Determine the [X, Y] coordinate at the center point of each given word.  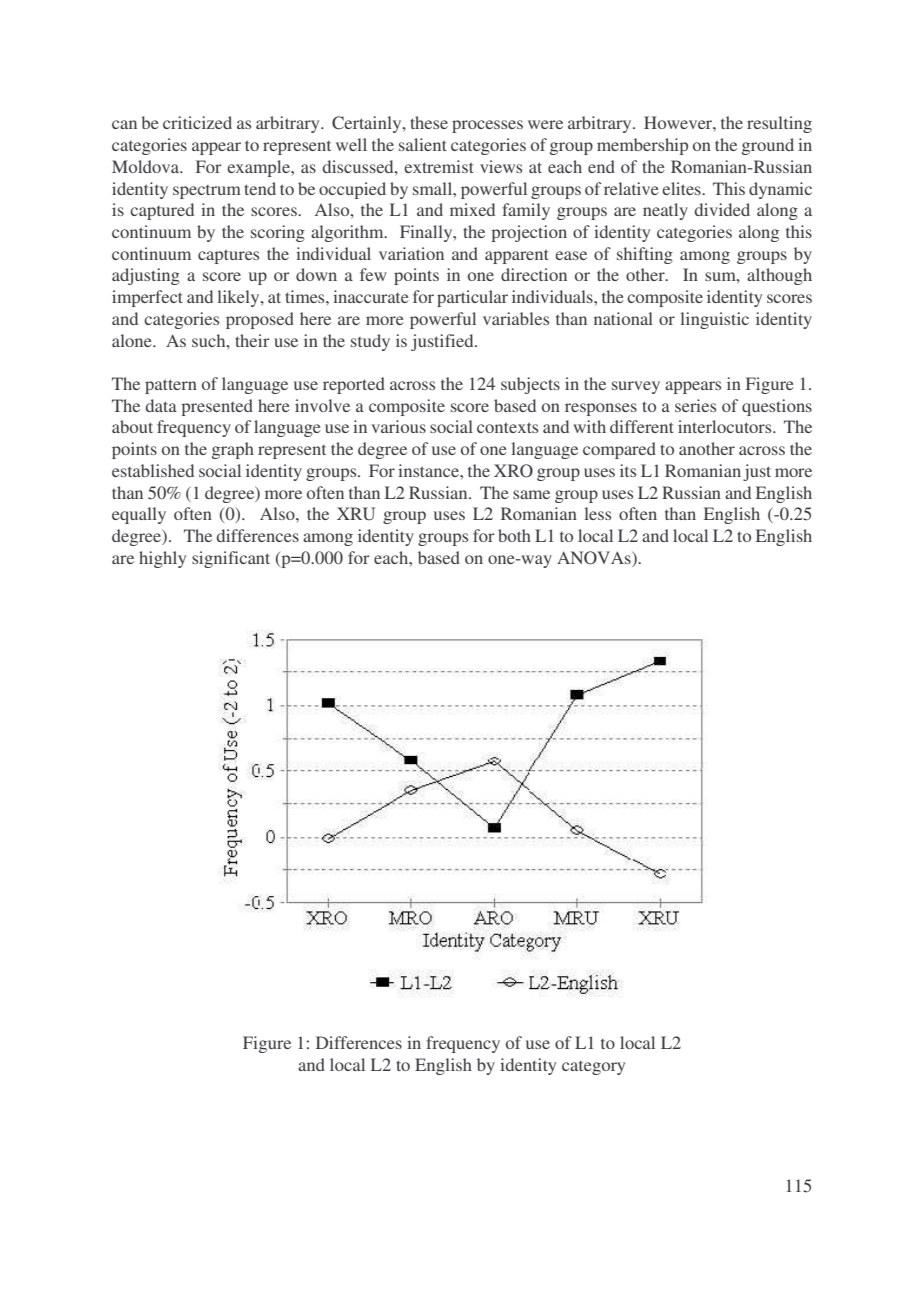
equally [139, 515]
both [514, 535]
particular [472, 298]
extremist [439, 166]
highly [162, 559]
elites [682, 188]
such [210, 340]
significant [231, 559]
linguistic [714, 320]
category [593, 1068]
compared [619, 450]
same [531, 494]
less [597, 513]
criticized [197, 122]
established [153, 470]
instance [429, 470]
